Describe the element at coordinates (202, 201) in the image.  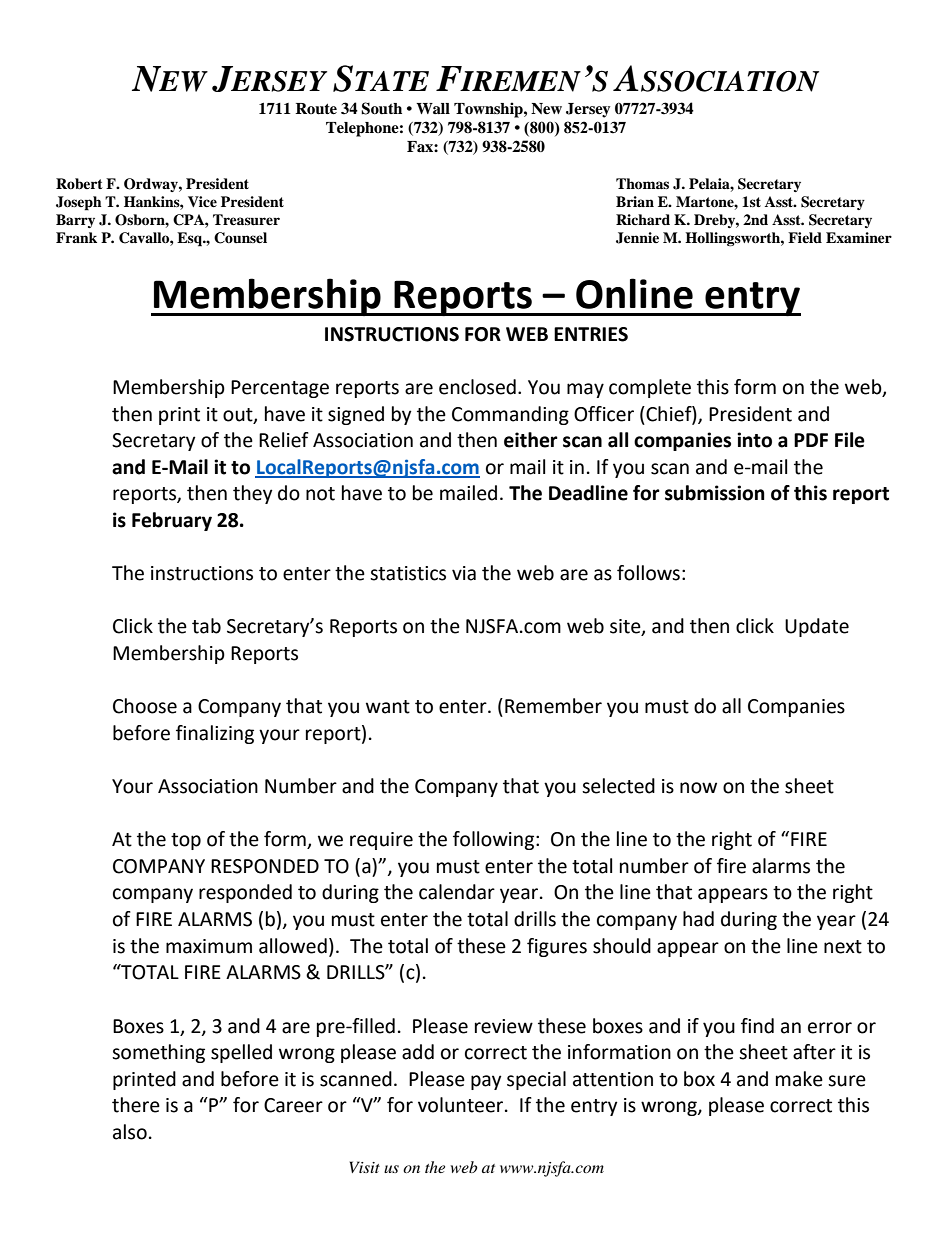
I see `Vice` at that location.
